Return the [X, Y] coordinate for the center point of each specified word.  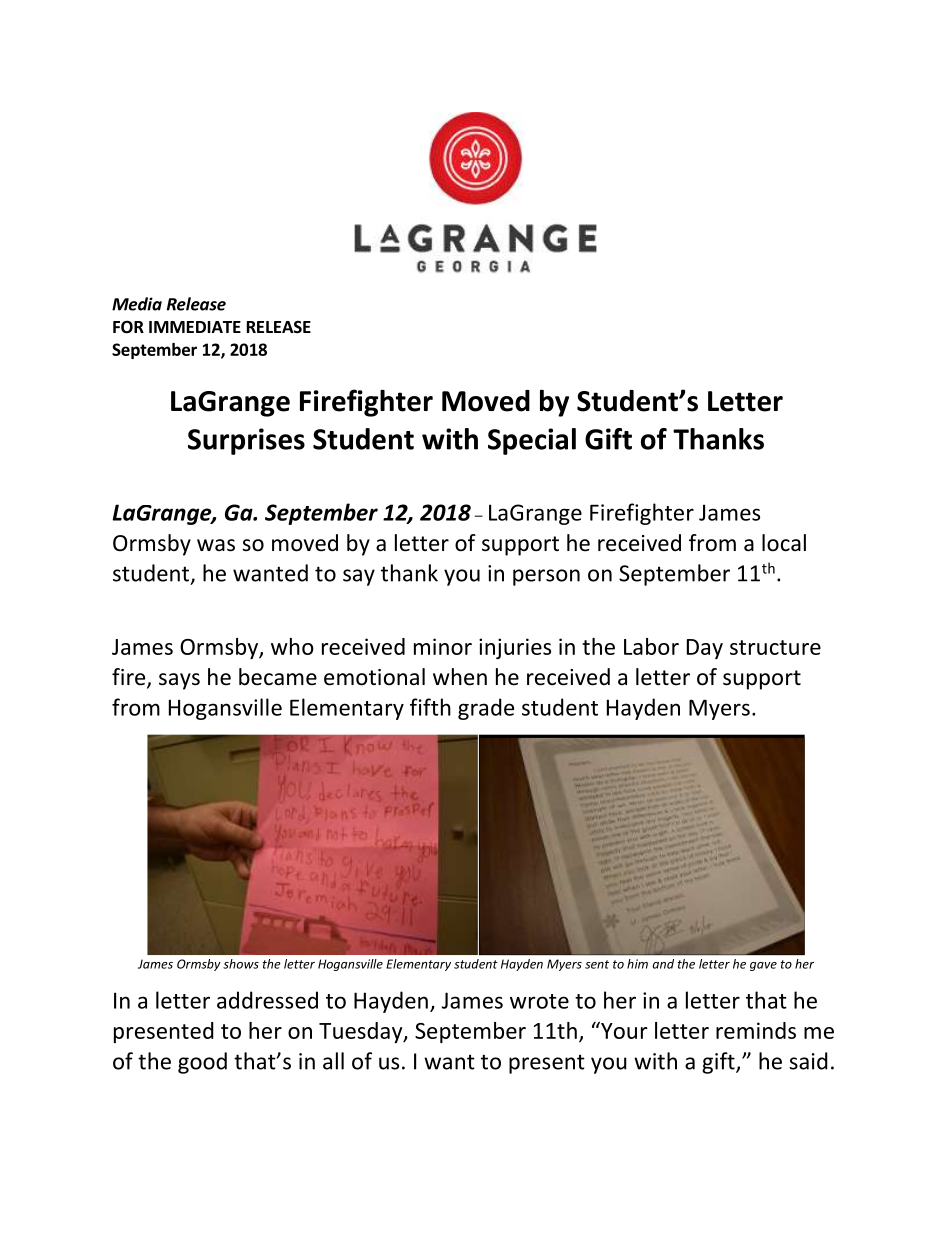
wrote [539, 1001]
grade [486, 709]
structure [775, 647]
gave [763, 966]
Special [532, 441]
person [546, 577]
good [202, 1063]
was [216, 545]
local [784, 543]
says [179, 681]
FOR [128, 327]
